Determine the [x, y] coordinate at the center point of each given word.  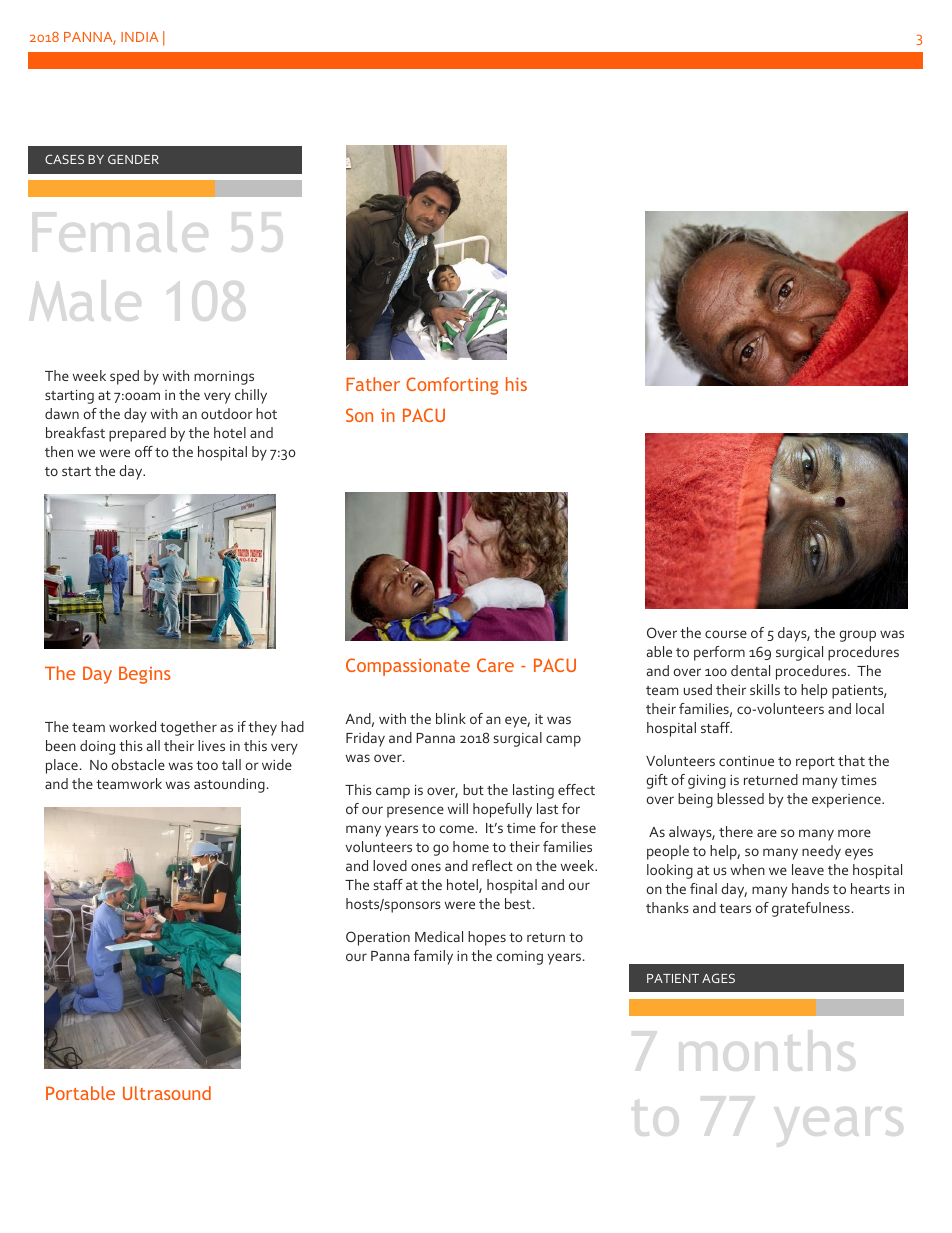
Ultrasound [167, 1093]
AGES [718, 978]
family [433, 957]
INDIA [140, 37]
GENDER [133, 159]
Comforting [452, 386]
